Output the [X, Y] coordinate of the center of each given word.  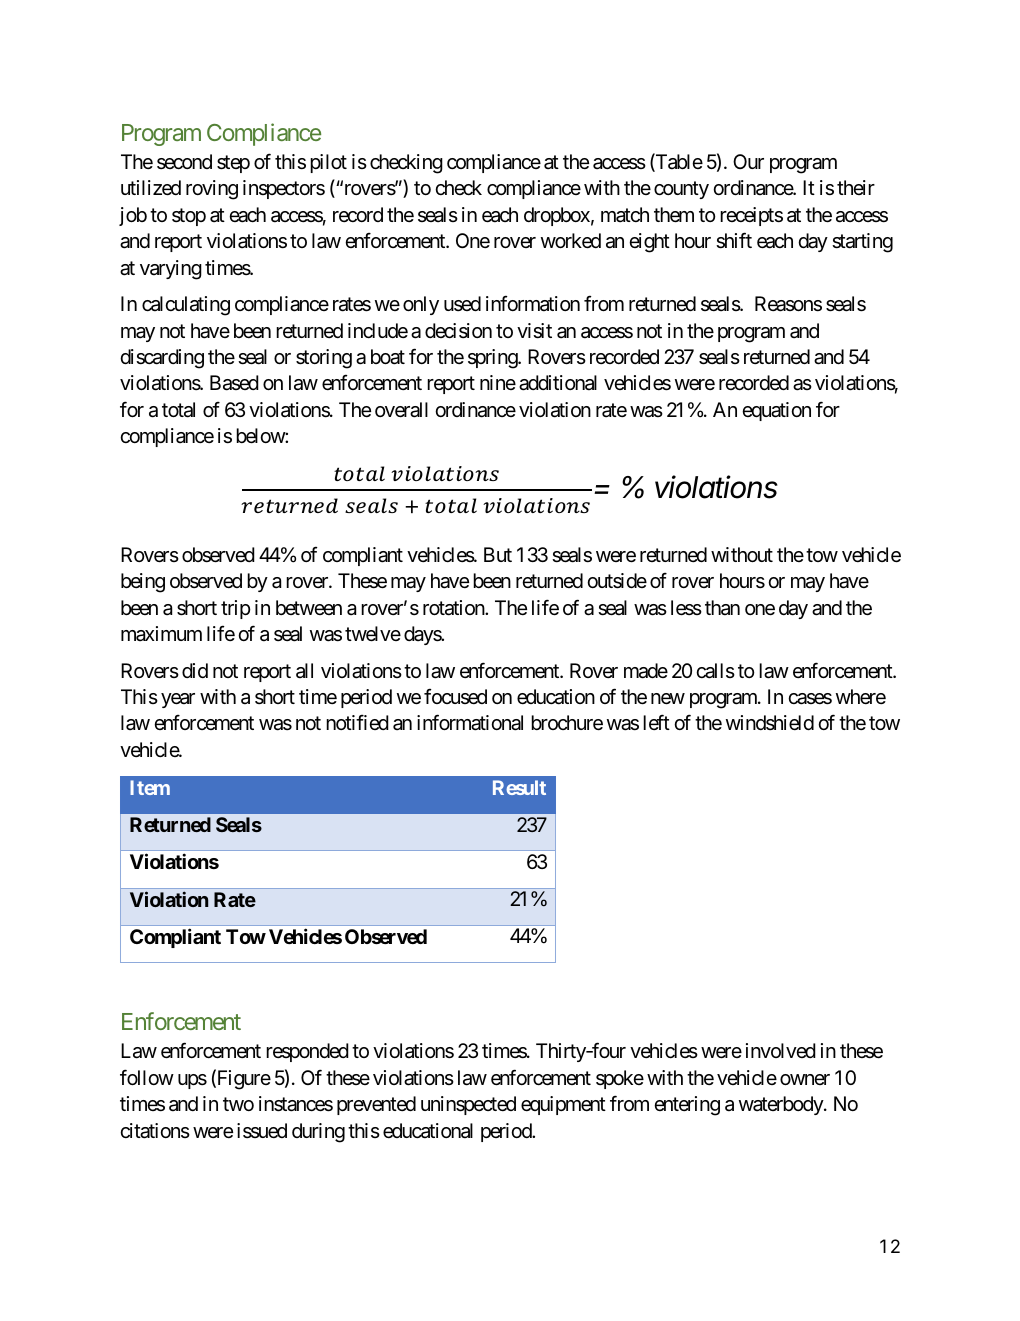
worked [571, 241]
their [856, 187]
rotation [454, 608]
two [238, 1104]
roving [212, 190]
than [722, 608]
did [195, 670]
